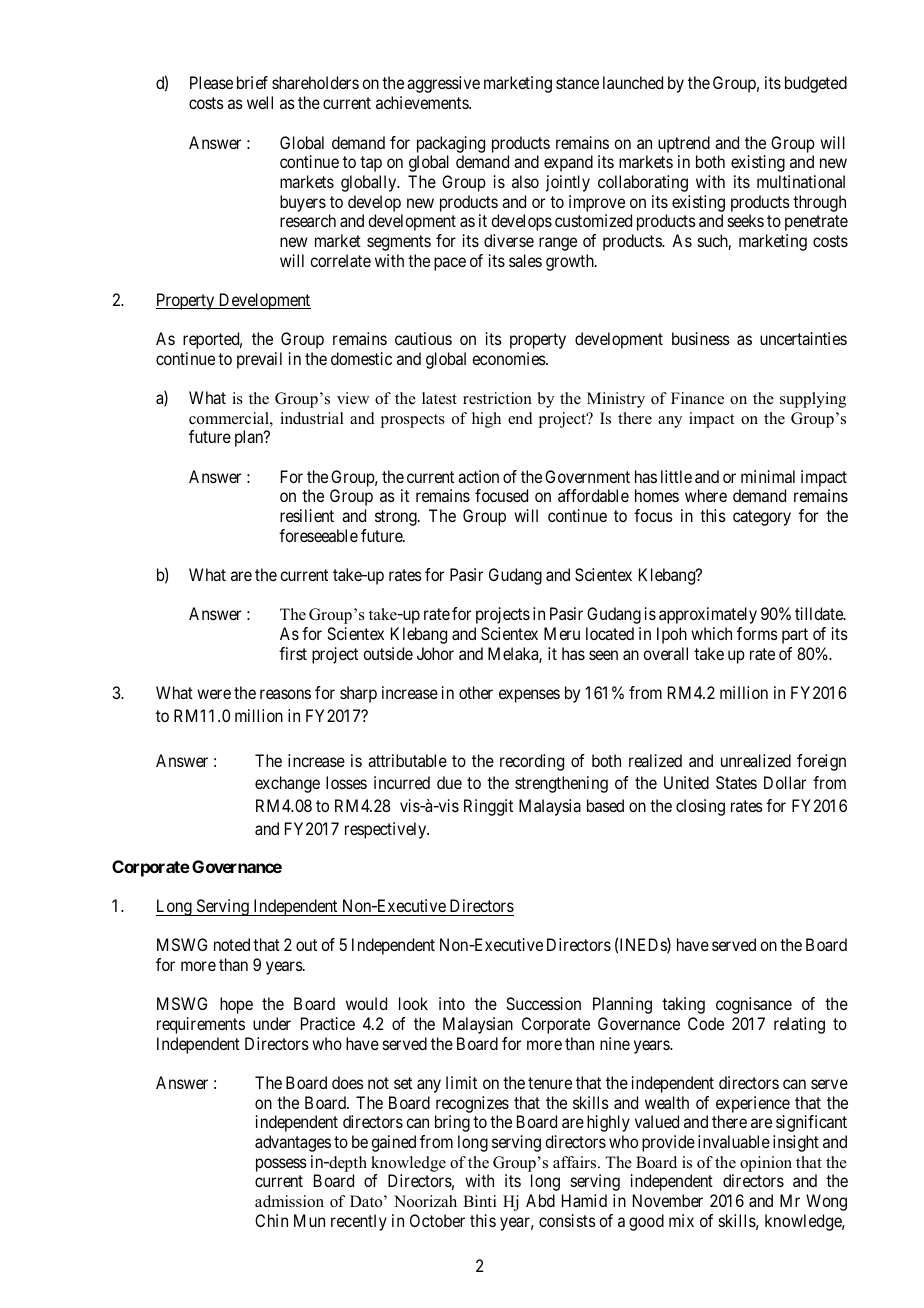  I want to click on budgeted, so click(816, 84).
